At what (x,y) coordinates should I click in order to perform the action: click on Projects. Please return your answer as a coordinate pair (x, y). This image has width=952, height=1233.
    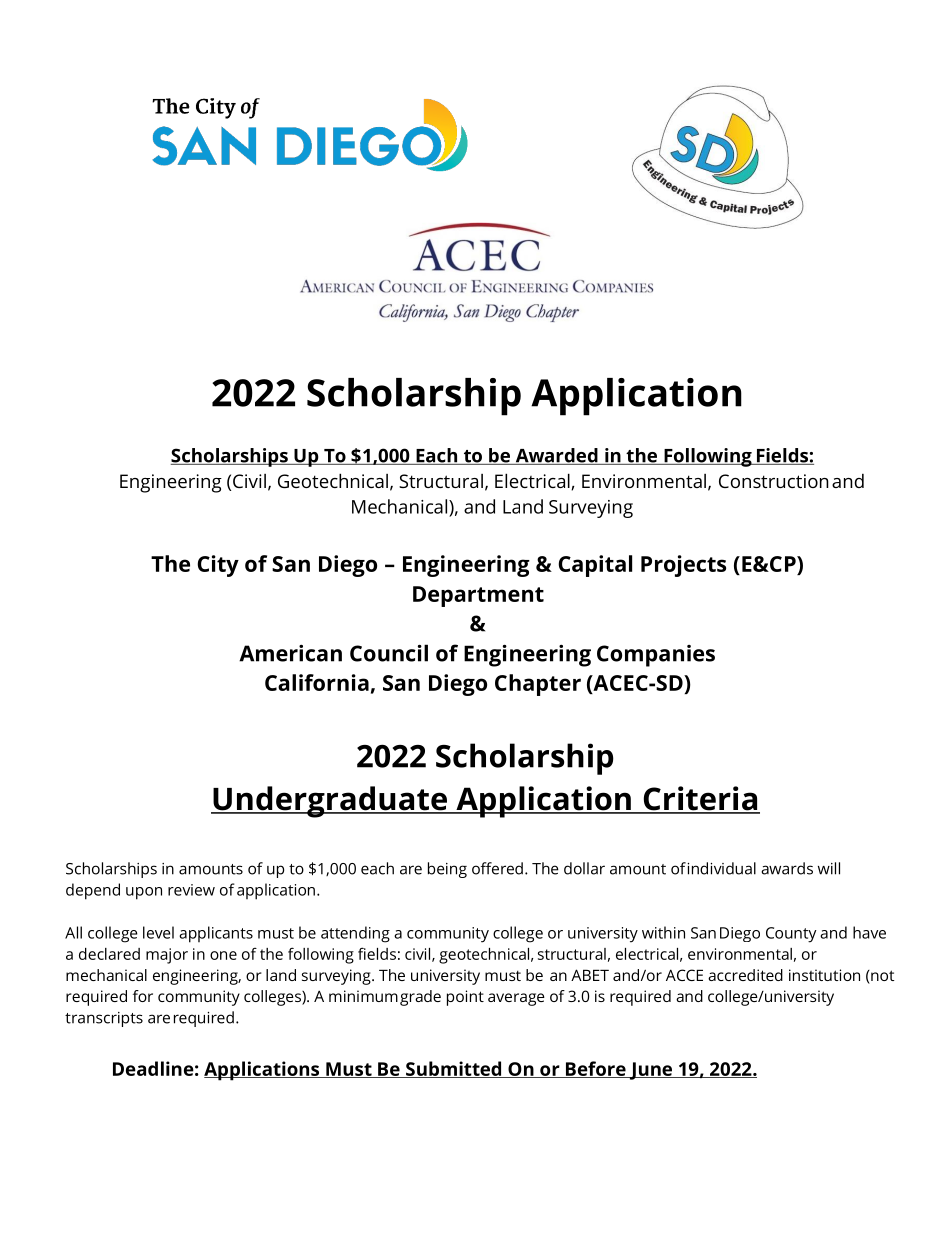
    Looking at the image, I should click on (683, 566).
